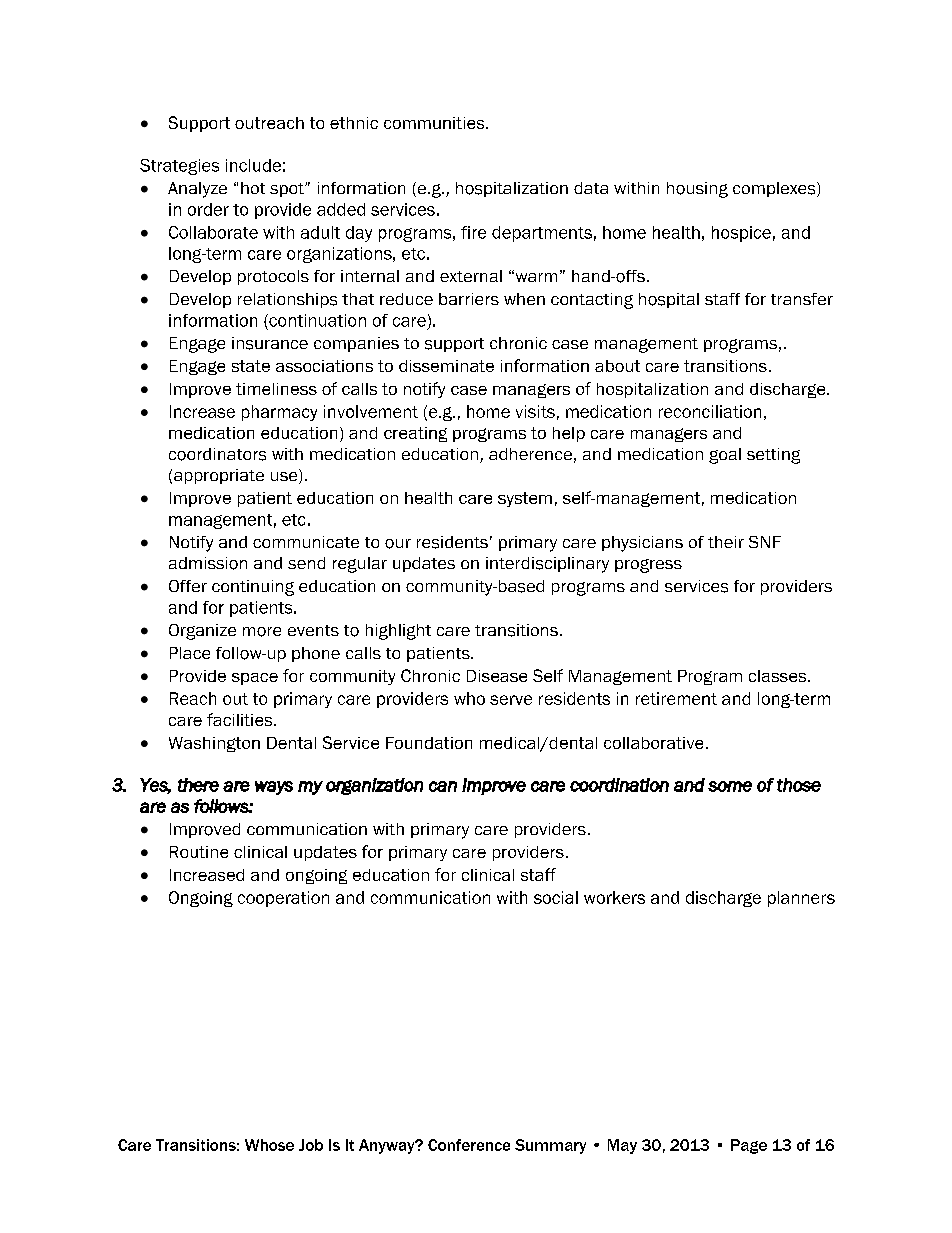  I want to click on Whose, so click(269, 1145).
